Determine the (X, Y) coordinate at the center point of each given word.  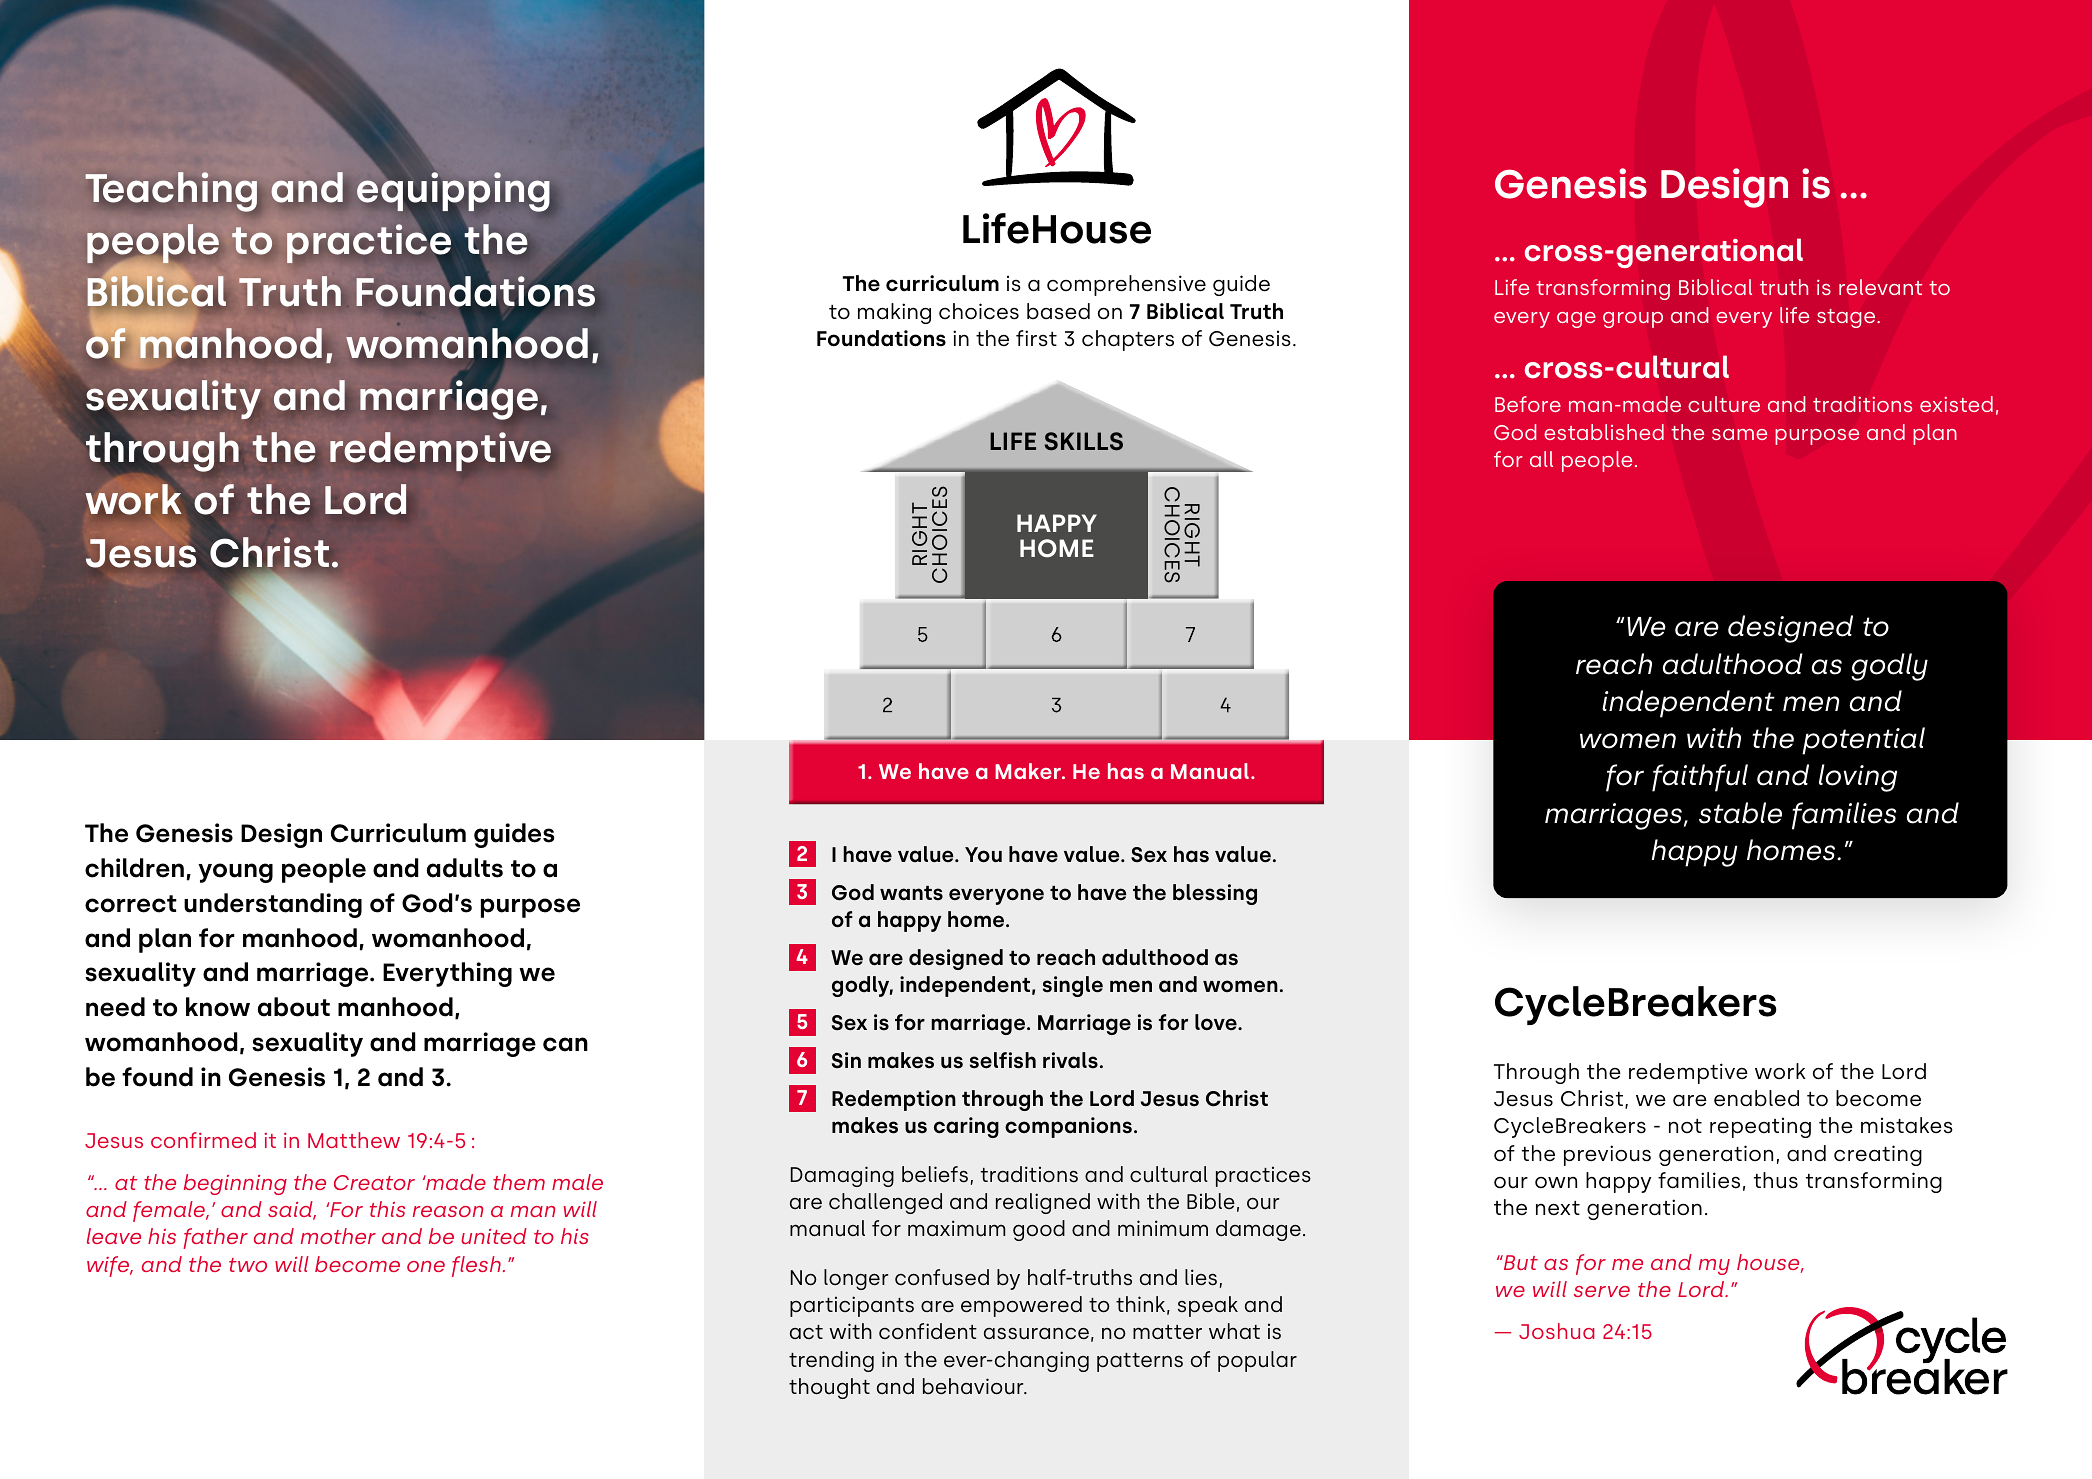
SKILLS (1084, 441)
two (248, 1265)
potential (1863, 741)
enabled (1756, 1098)
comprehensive (1126, 285)
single (1073, 986)
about (294, 1007)
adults (465, 868)
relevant (1880, 287)
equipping (453, 193)
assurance (1036, 1333)
